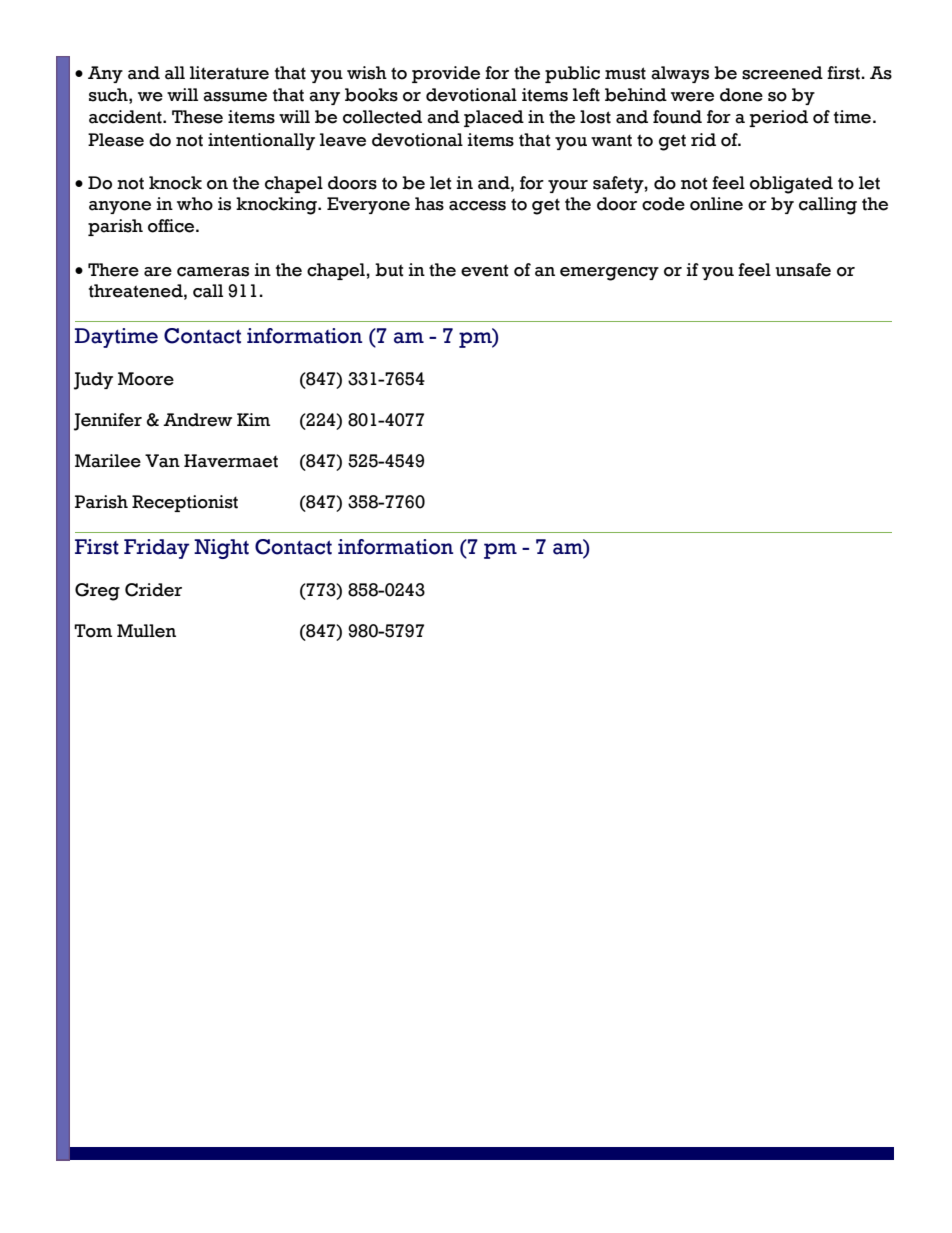 Image resolution: width=952 pixels, height=1233 pixels. Describe the element at coordinates (146, 631) in the screenshot. I see `Mullen` at that location.
